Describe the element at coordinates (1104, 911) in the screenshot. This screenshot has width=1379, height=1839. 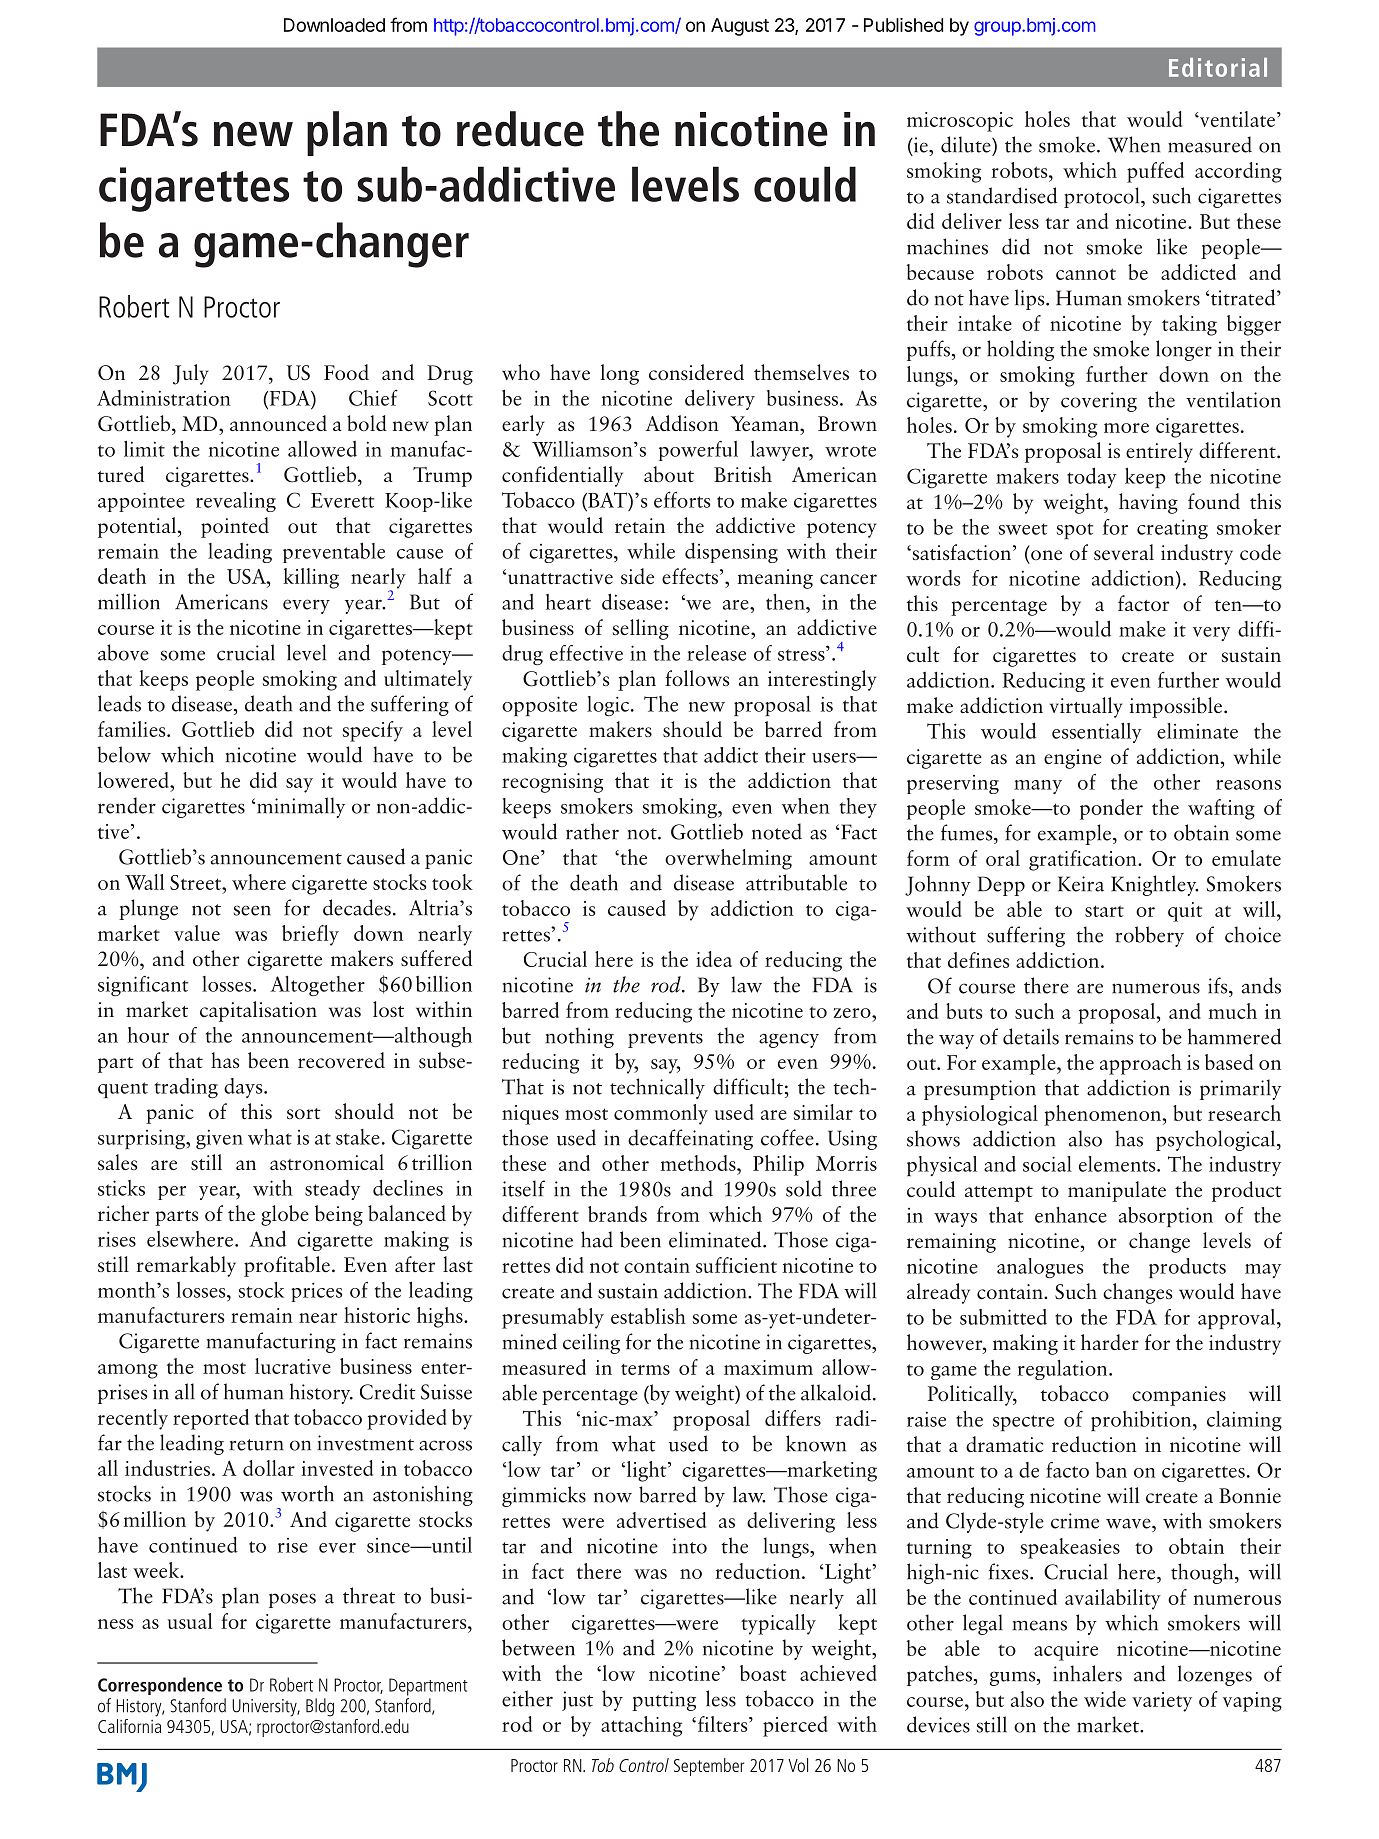
I see `start` at that location.
